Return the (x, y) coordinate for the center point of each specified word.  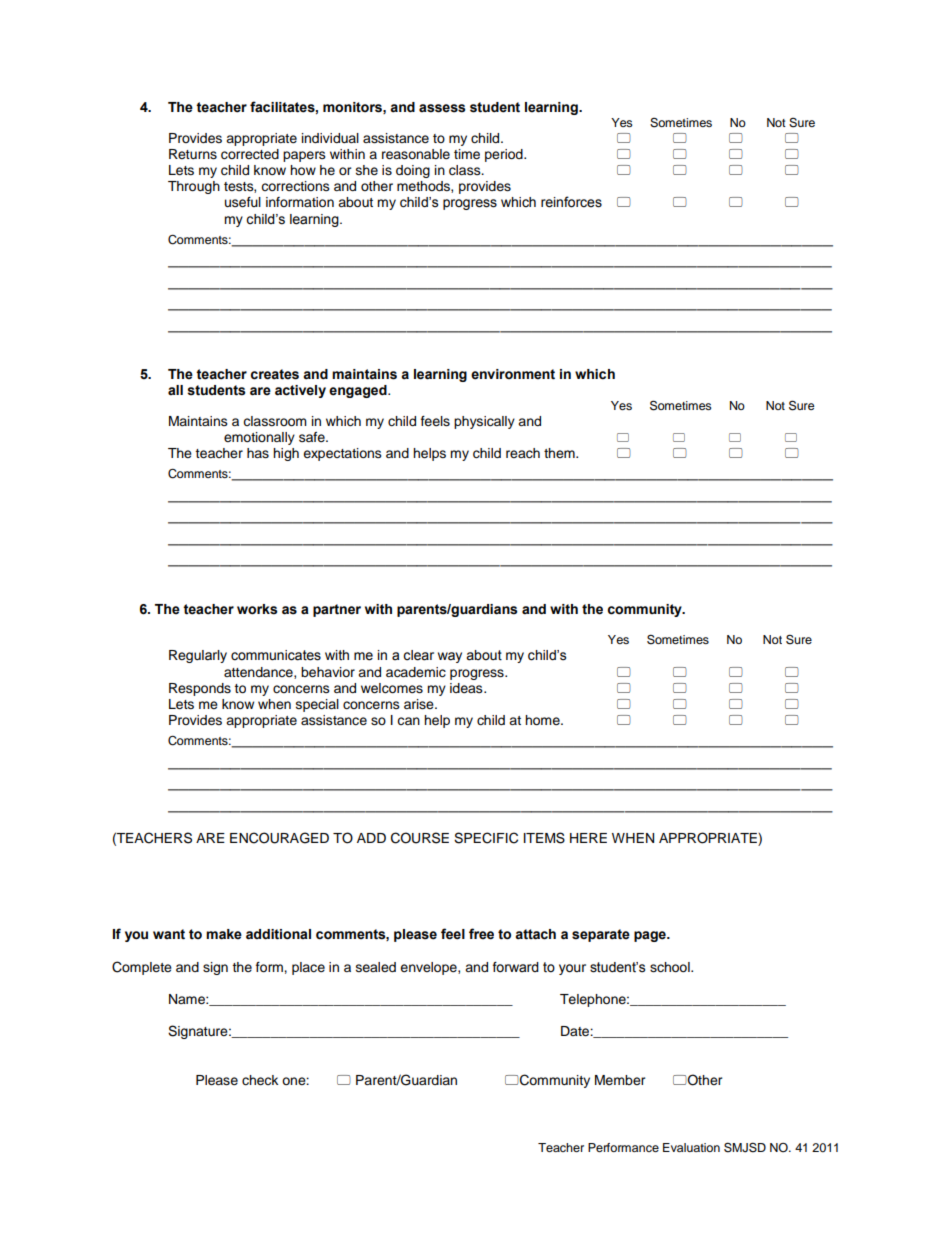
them (560, 453)
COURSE (420, 838)
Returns (193, 154)
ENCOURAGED (279, 838)
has (258, 453)
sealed (376, 967)
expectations (342, 454)
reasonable (416, 154)
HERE (588, 838)
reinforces (571, 202)
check (260, 1080)
